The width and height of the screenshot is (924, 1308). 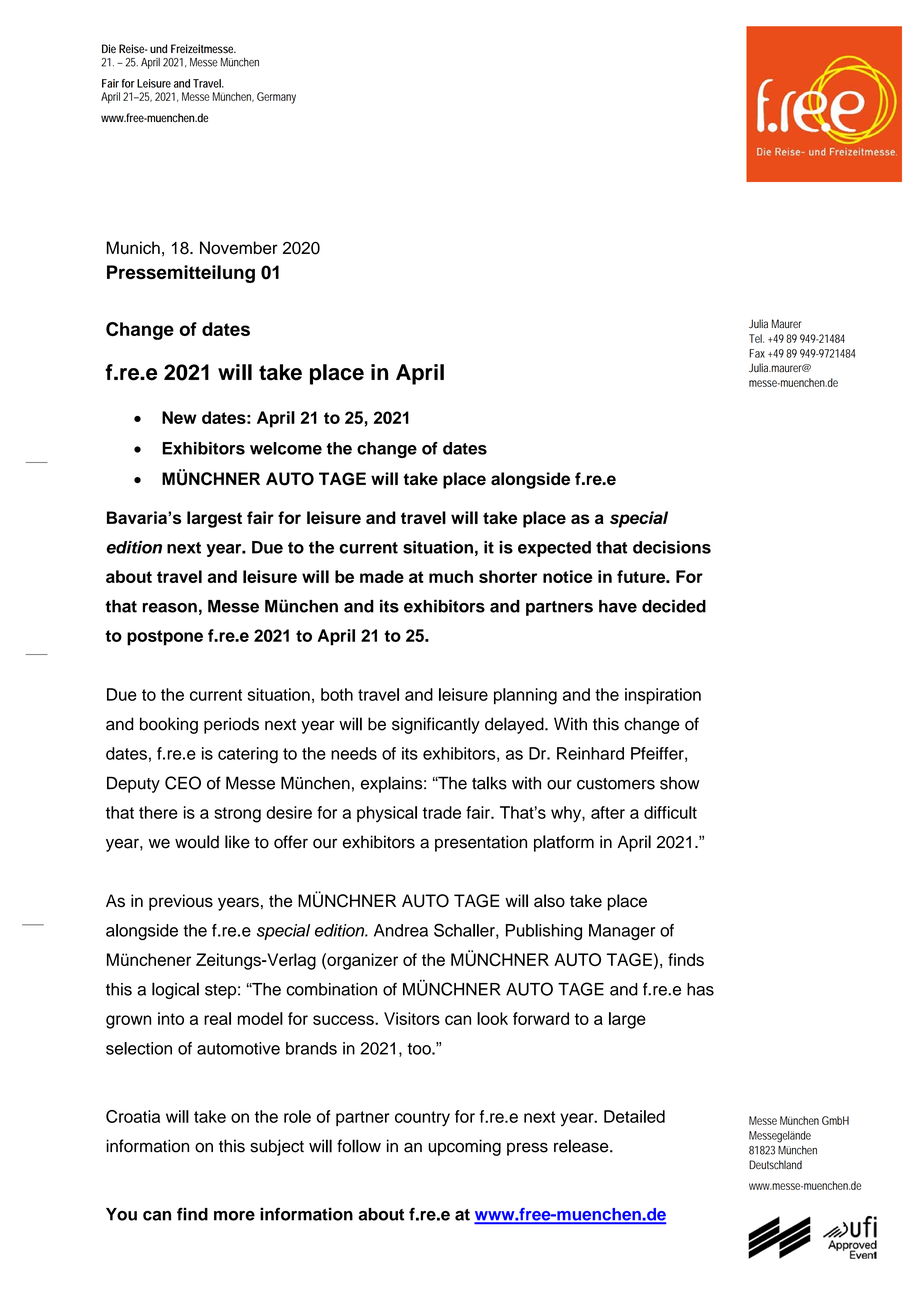 I want to click on much, so click(x=451, y=576).
